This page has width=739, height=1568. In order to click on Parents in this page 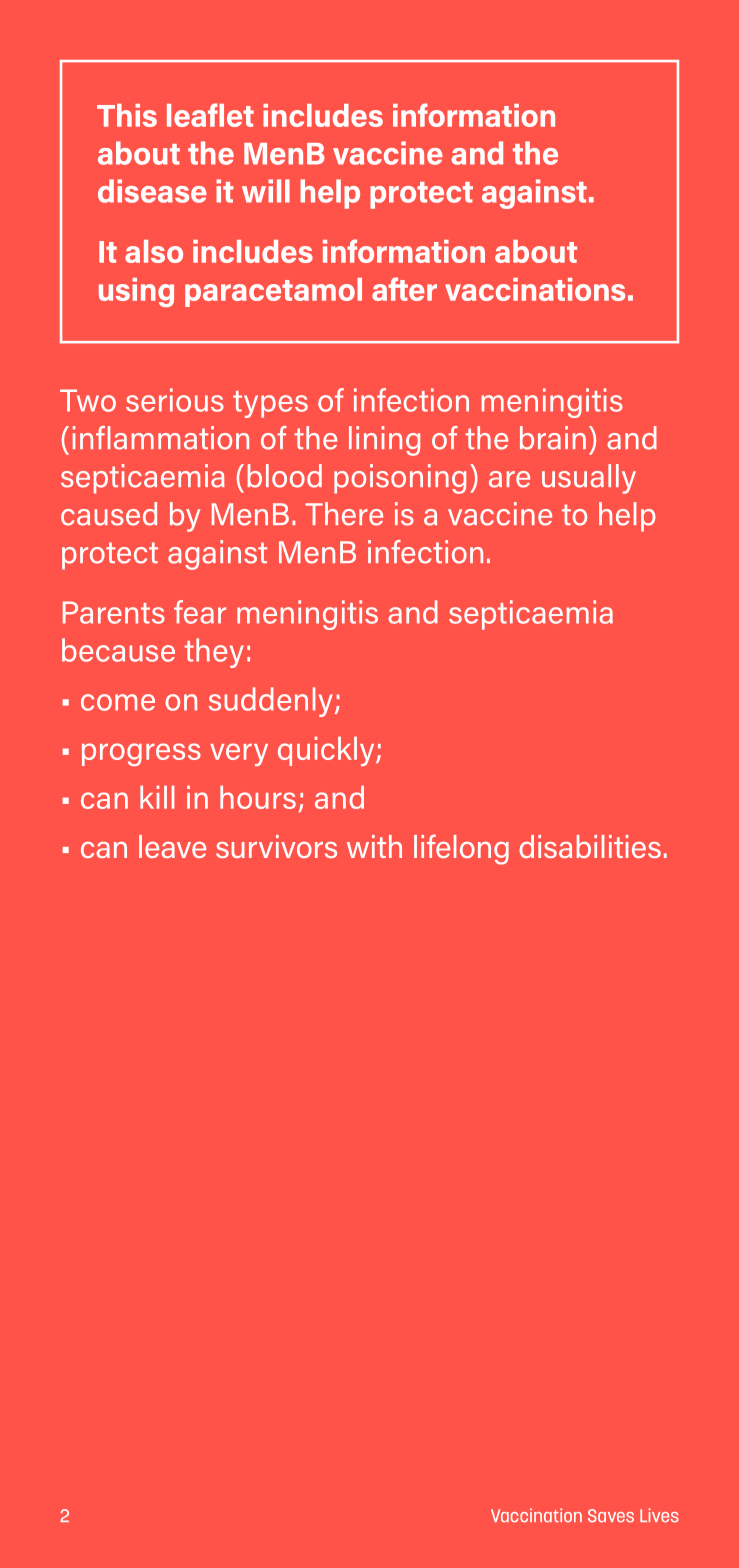, I will do `click(114, 612)`.
